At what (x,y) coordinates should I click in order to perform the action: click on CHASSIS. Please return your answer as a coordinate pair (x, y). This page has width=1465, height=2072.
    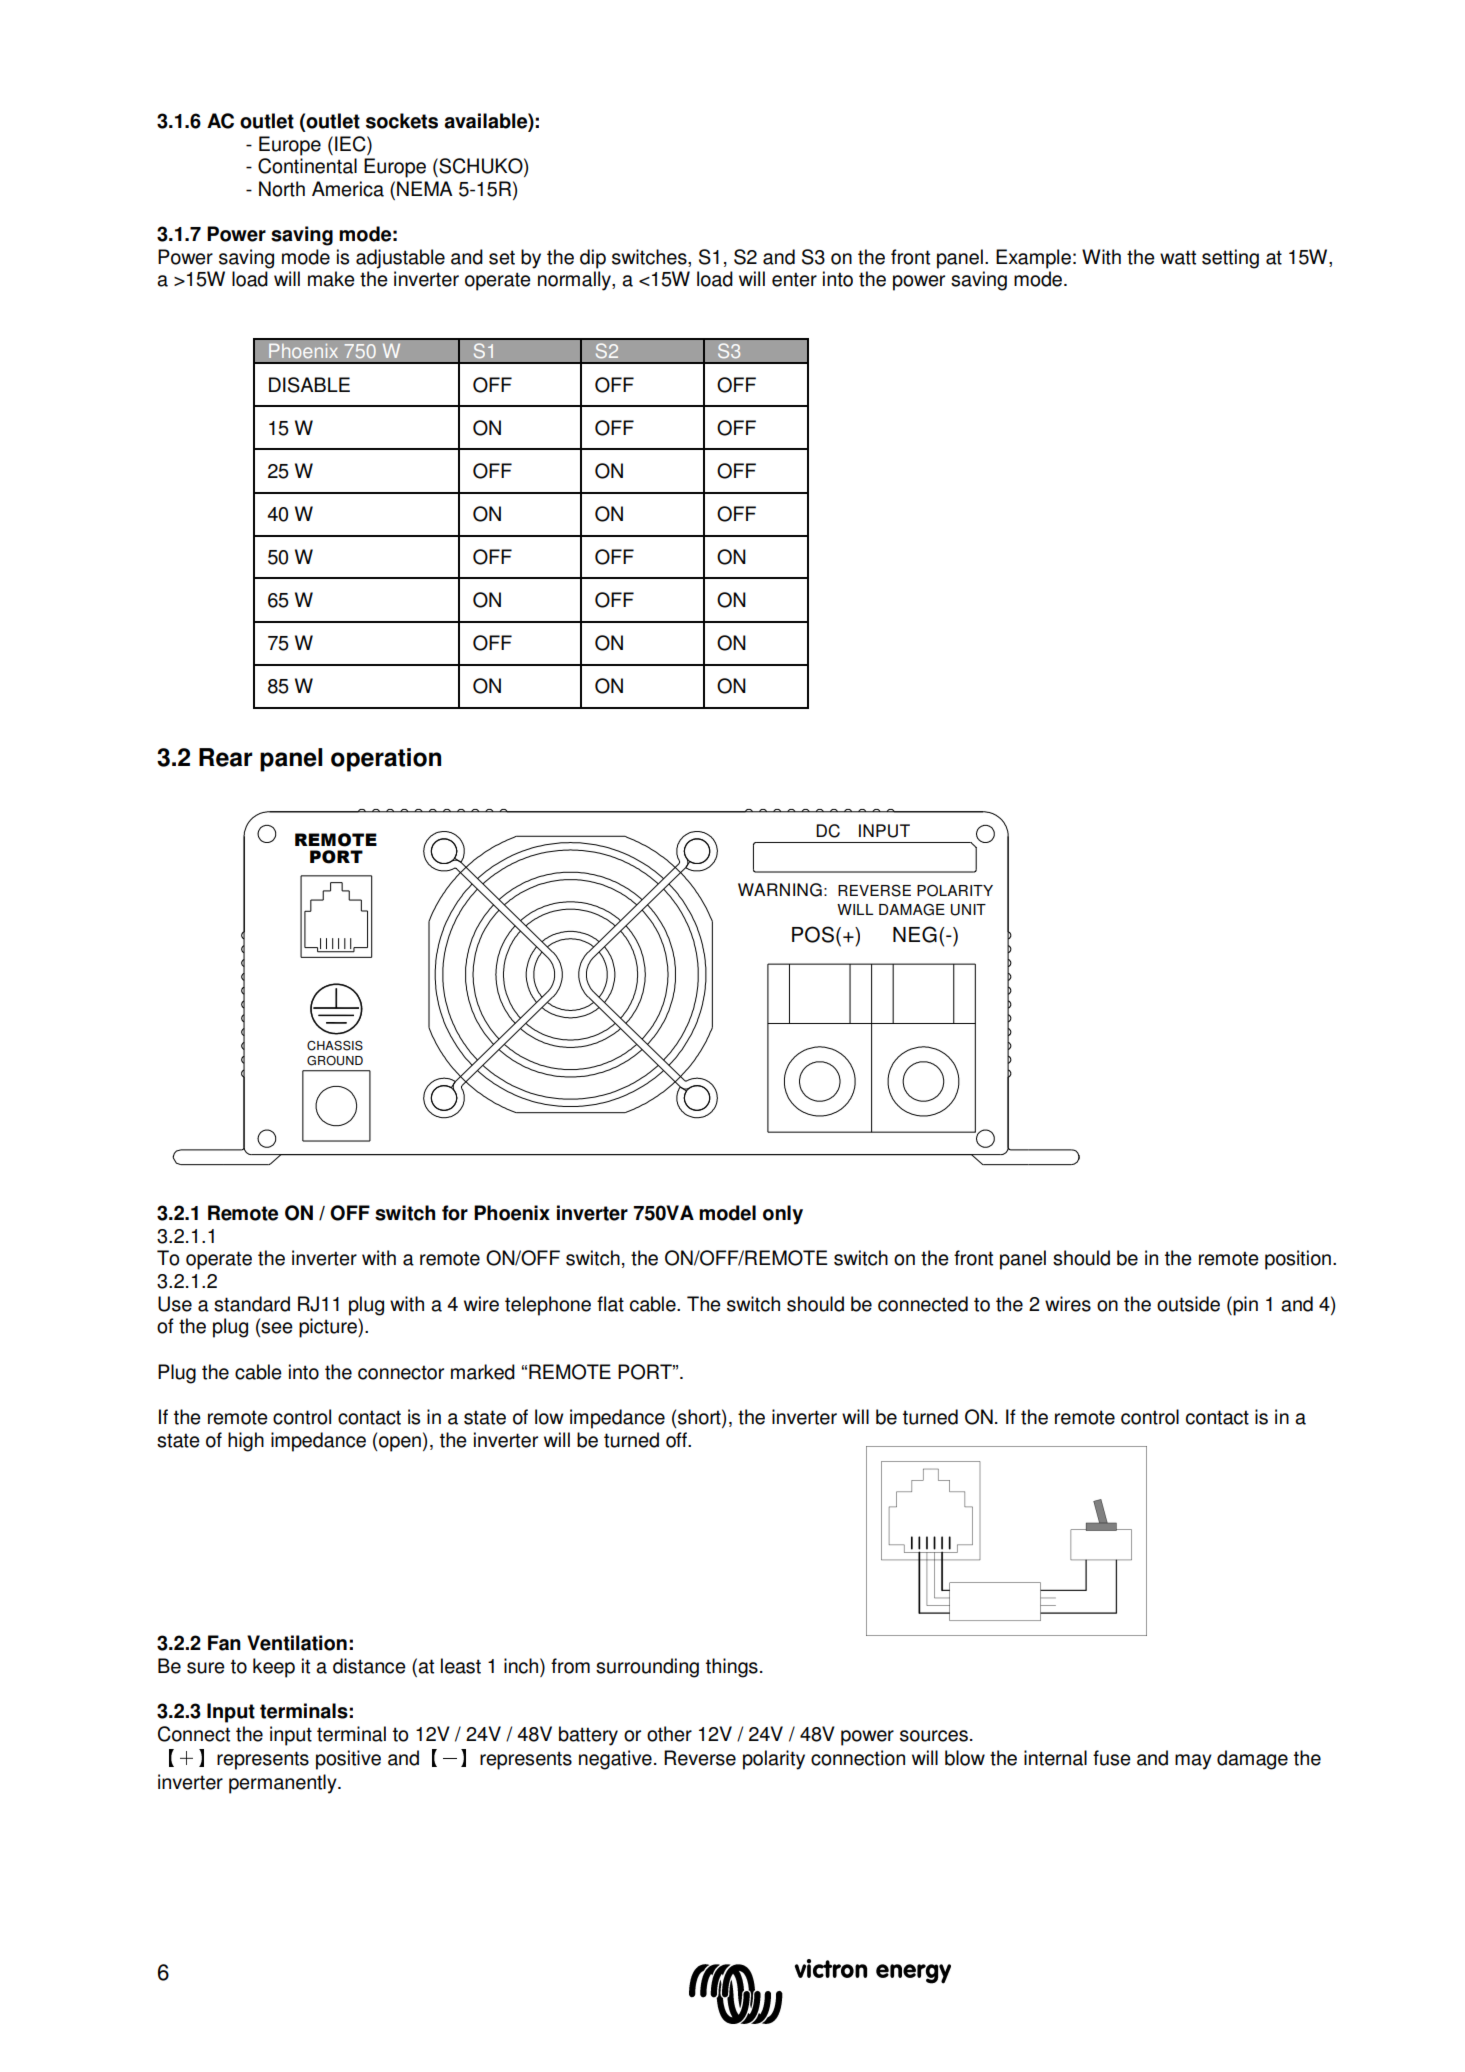
    Looking at the image, I should click on (335, 1046).
